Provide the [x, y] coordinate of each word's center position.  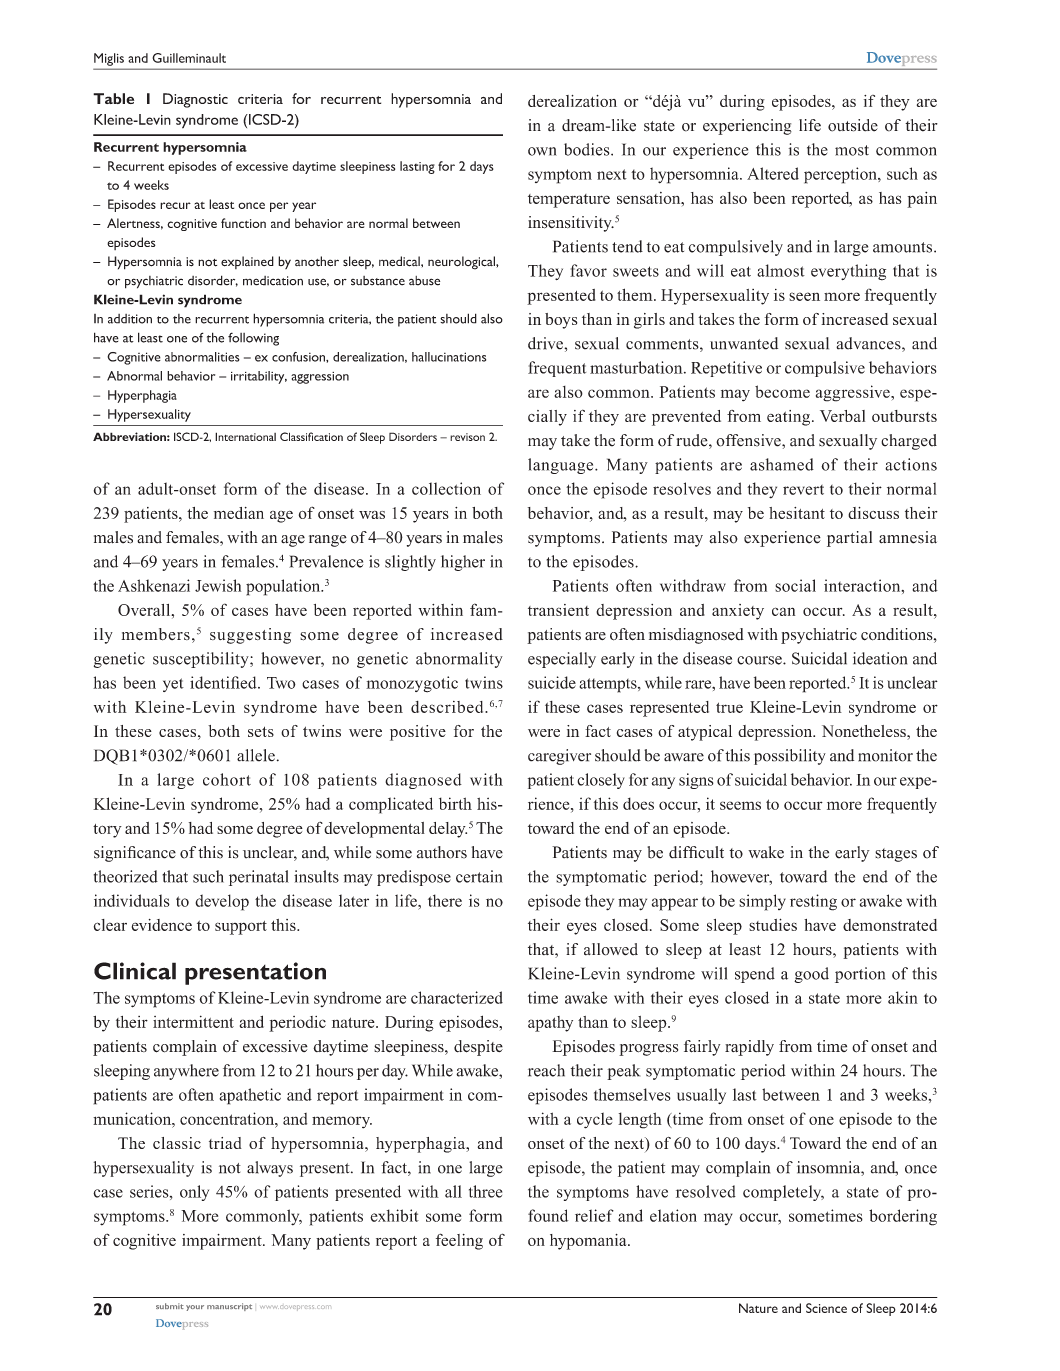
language [562, 466]
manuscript [229, 1307]
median [239, 513]
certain [479, 876]
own [542, 151]
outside [853, 125]
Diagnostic [195, 100]
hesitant [797, 513]
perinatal [259, 878]
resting [813, 902]
